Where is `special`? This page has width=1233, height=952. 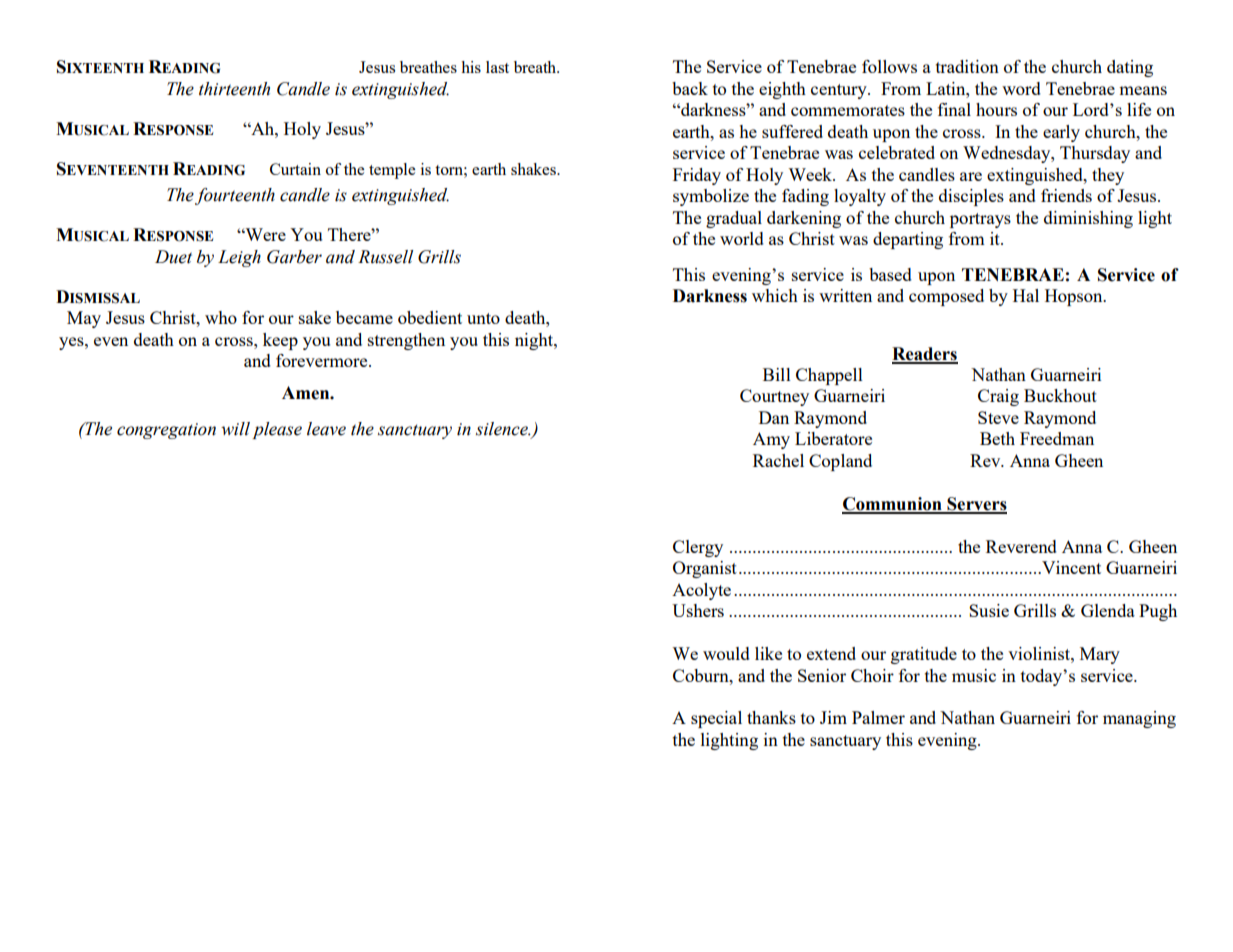
special is located at coordinates (716, 719).
